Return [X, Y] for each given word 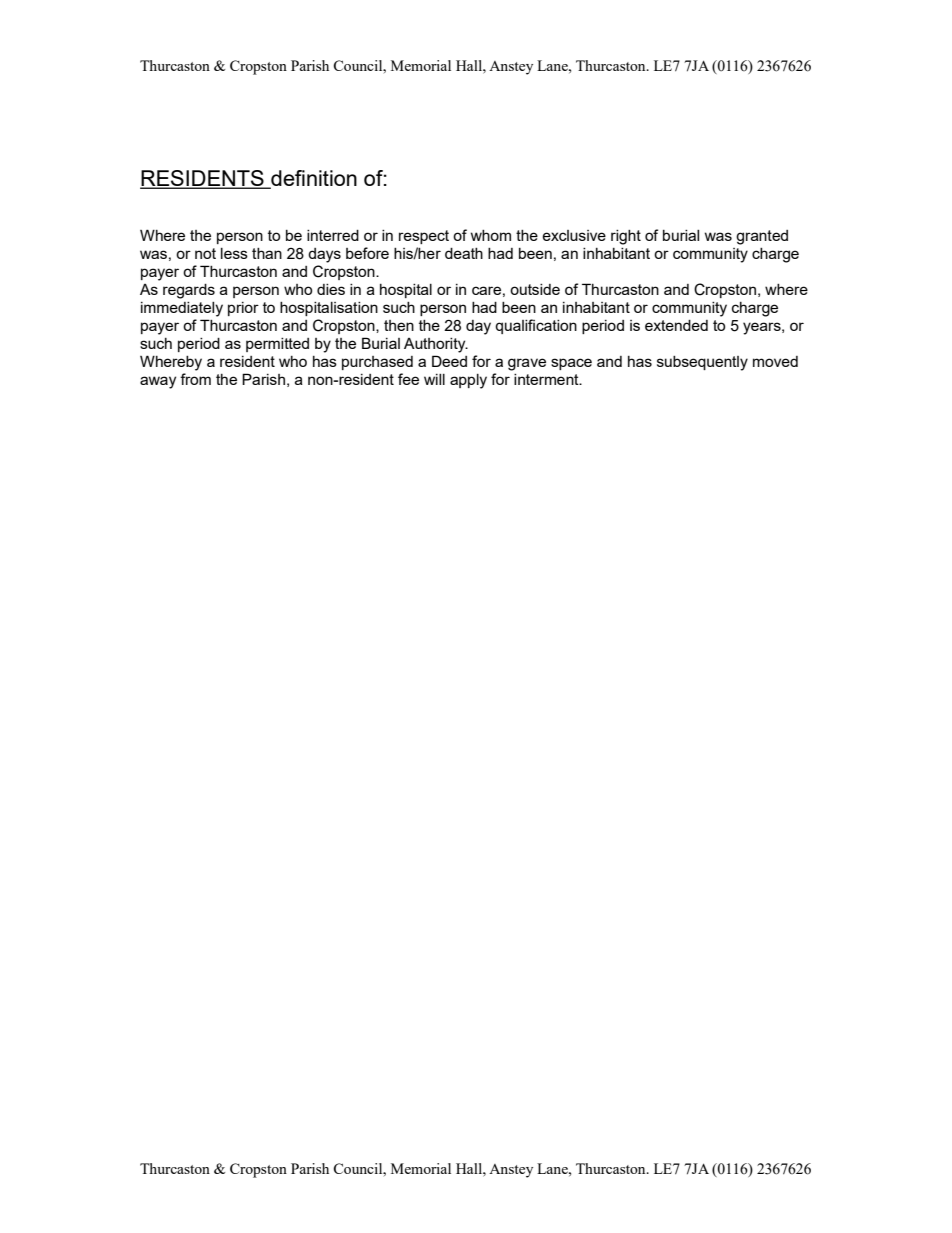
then [399, 325]
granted [762, 237]
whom [491, 235]
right [626, 237]
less [234, 253]
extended [676, 325]
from [195, 379]
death [464, 253]
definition [313, 179]
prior [243, 309]
